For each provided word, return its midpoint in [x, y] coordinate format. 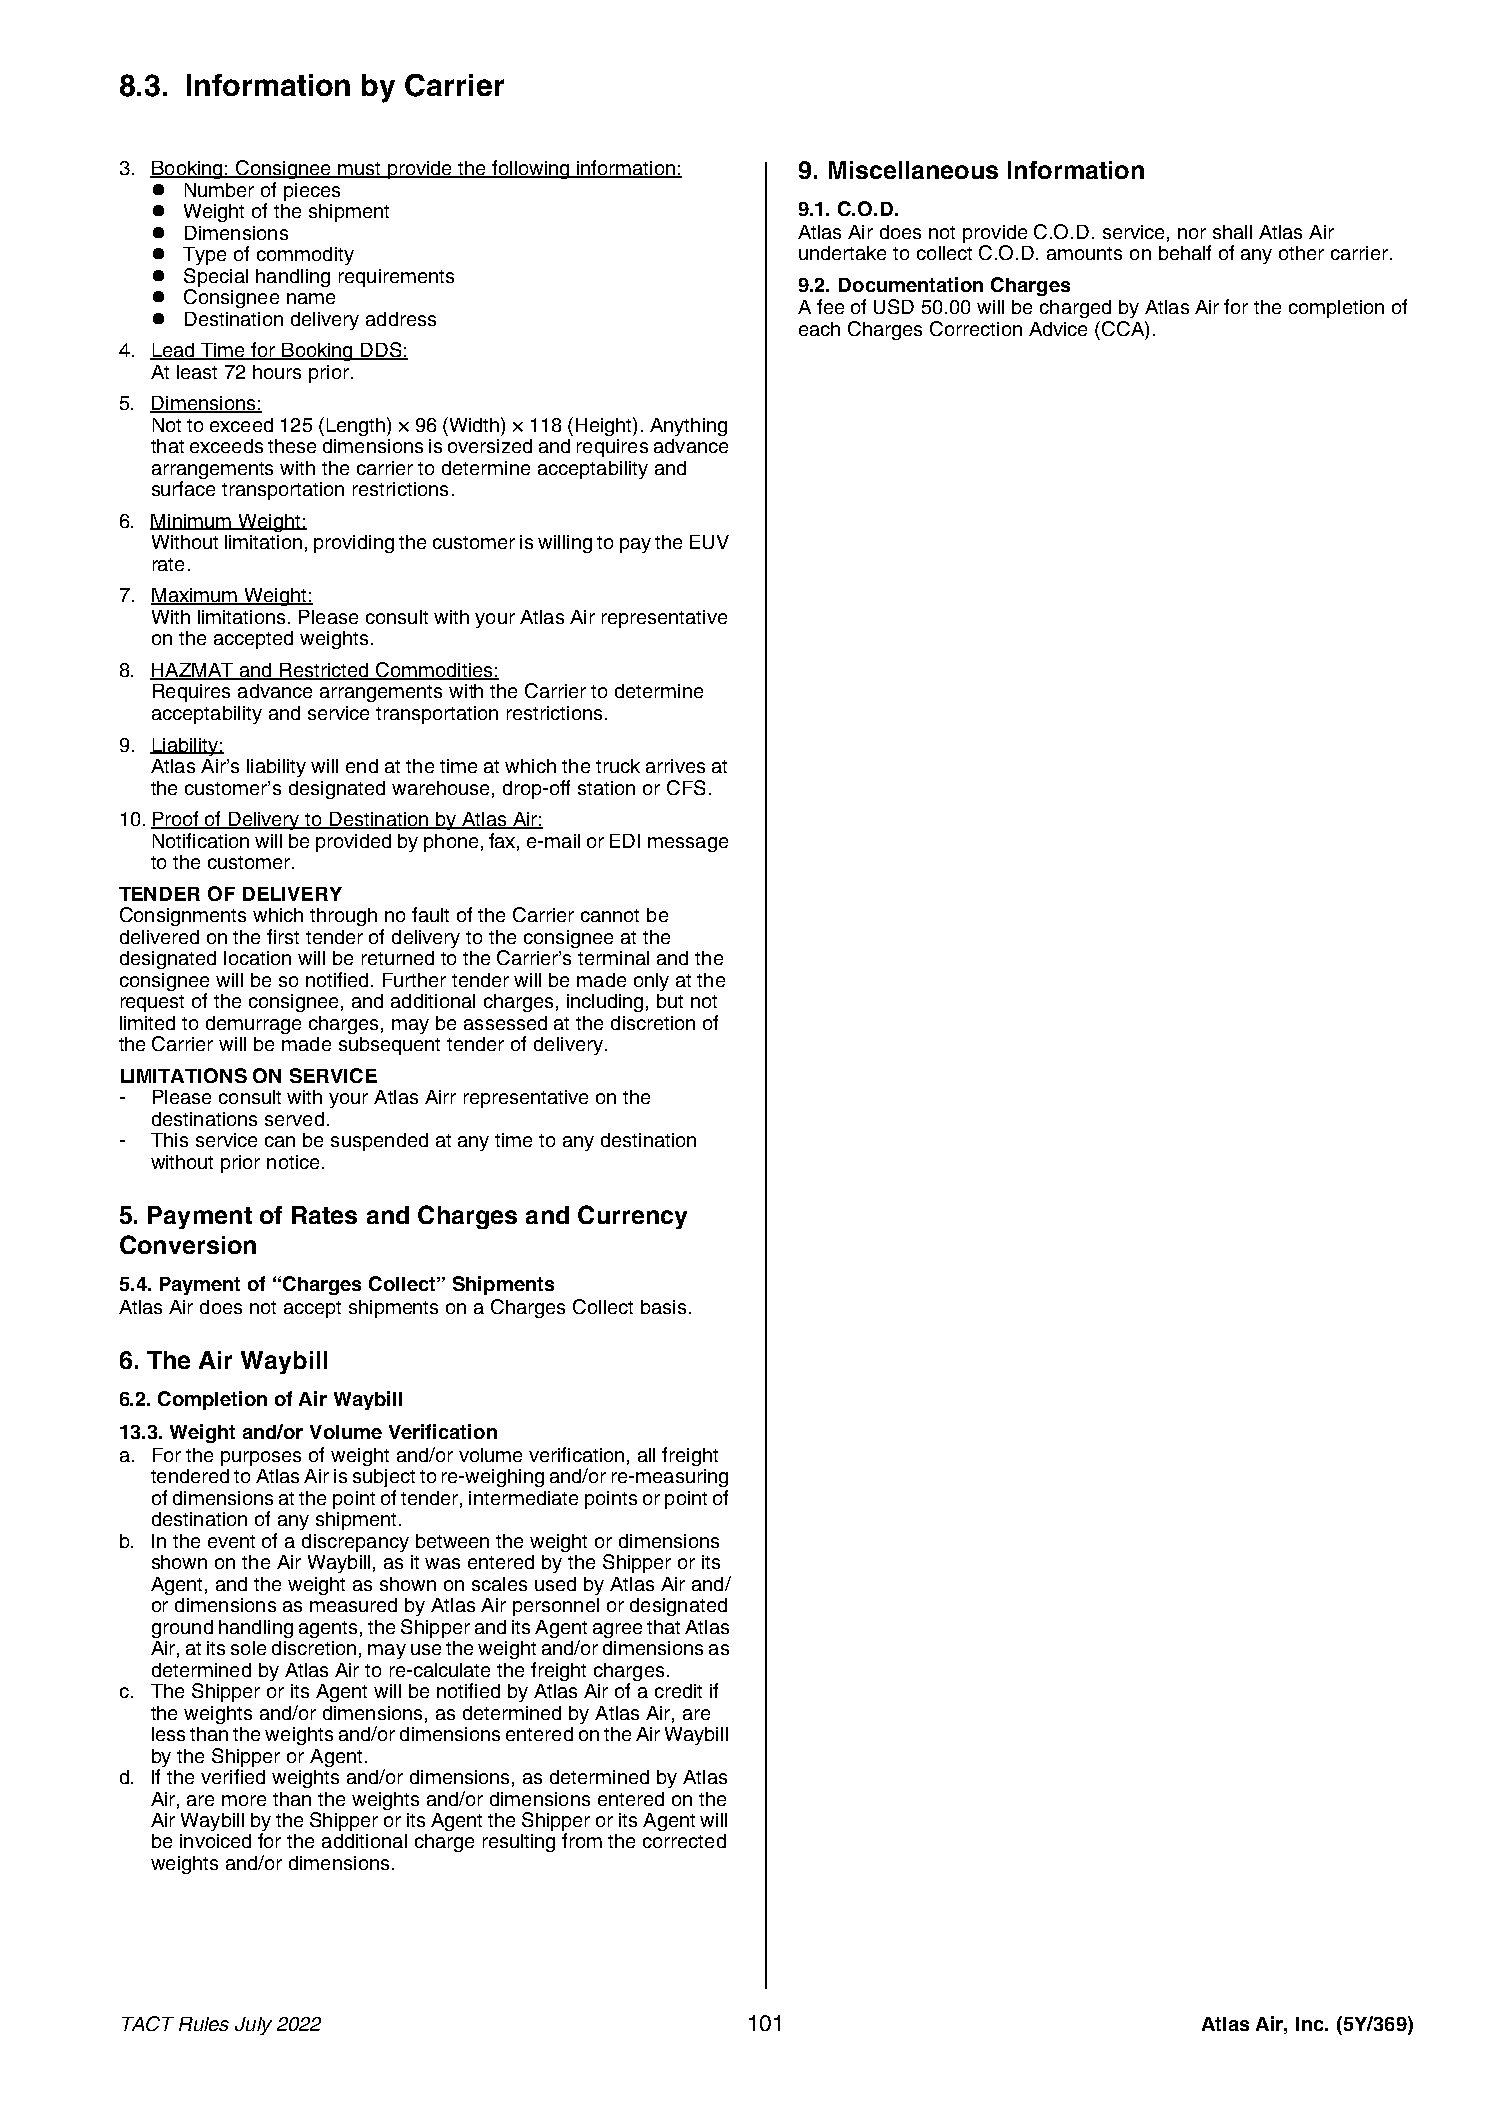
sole [248, 1648]
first [283, 936]
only [651, 982]
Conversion [188, 1244]
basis [663, 1307]
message [688, 844]
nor [1192, 233]
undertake [842, 253]
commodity [305, 256]
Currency [632, 1217]
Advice [1058, 329]
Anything [688, 427]
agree [617, 1630]
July [253, 2026]
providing [354, 544]
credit [678, 1691]
